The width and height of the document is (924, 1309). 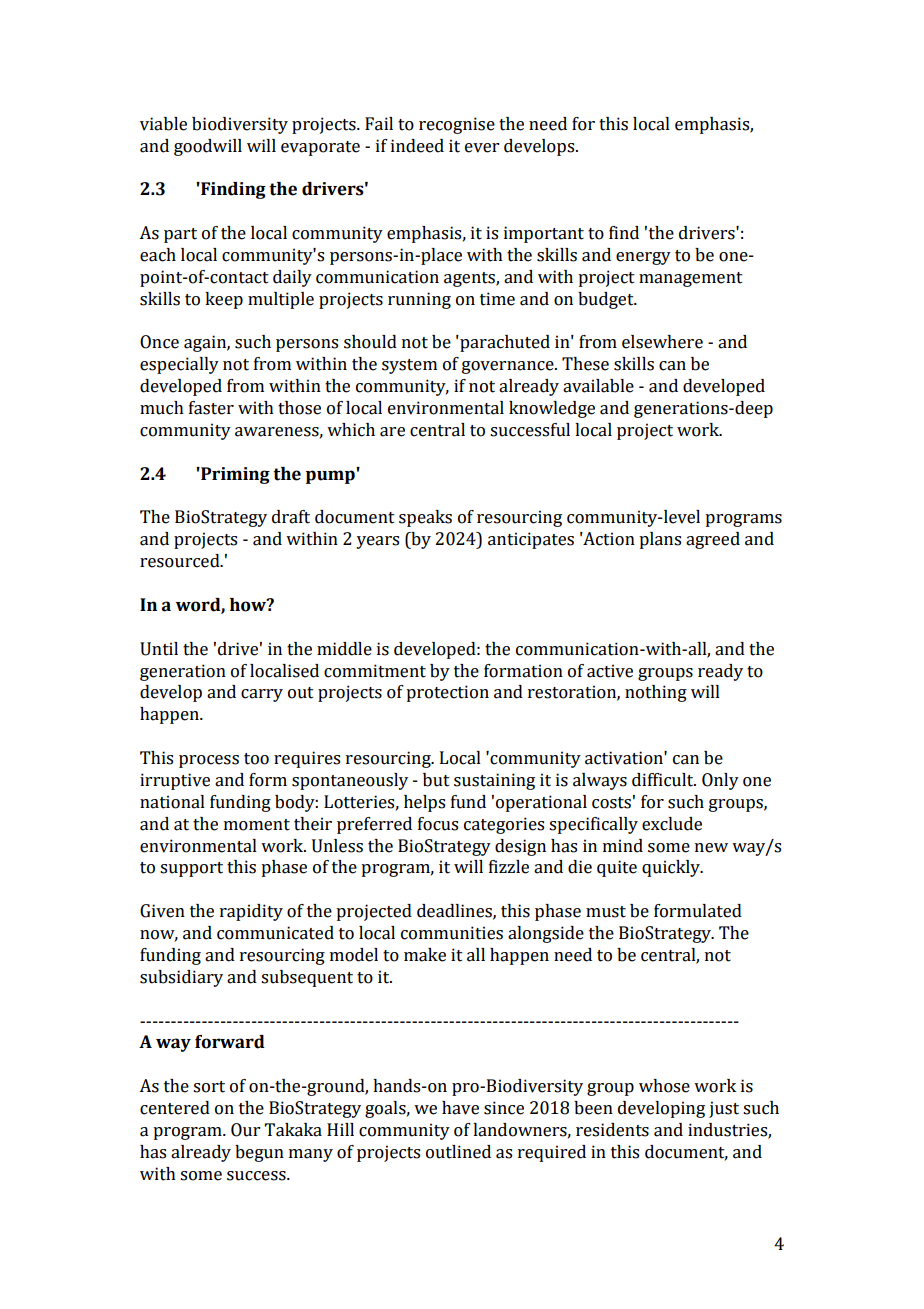 I want to click on protection, so click(x=447, y=693).
